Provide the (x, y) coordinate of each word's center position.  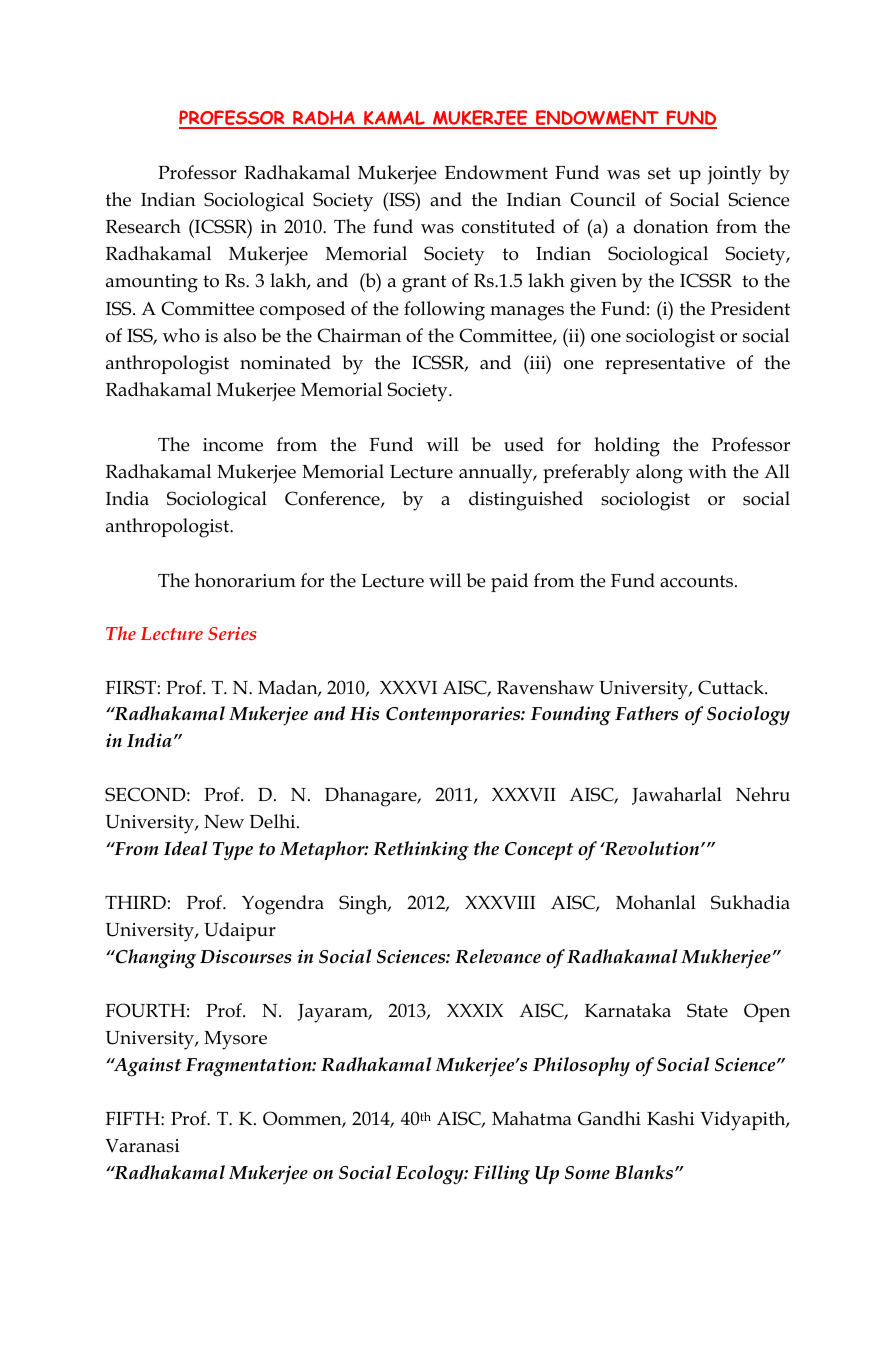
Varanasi (142, 1146)
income (233, 445)
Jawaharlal (677, 796)
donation (671, 226)
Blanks (644, 1172)
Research (143, 226)
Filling (501, 1175)
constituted (508, 226)
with (707, 471)
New (224, 822)
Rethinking (421, 851)
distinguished (526, 501)
